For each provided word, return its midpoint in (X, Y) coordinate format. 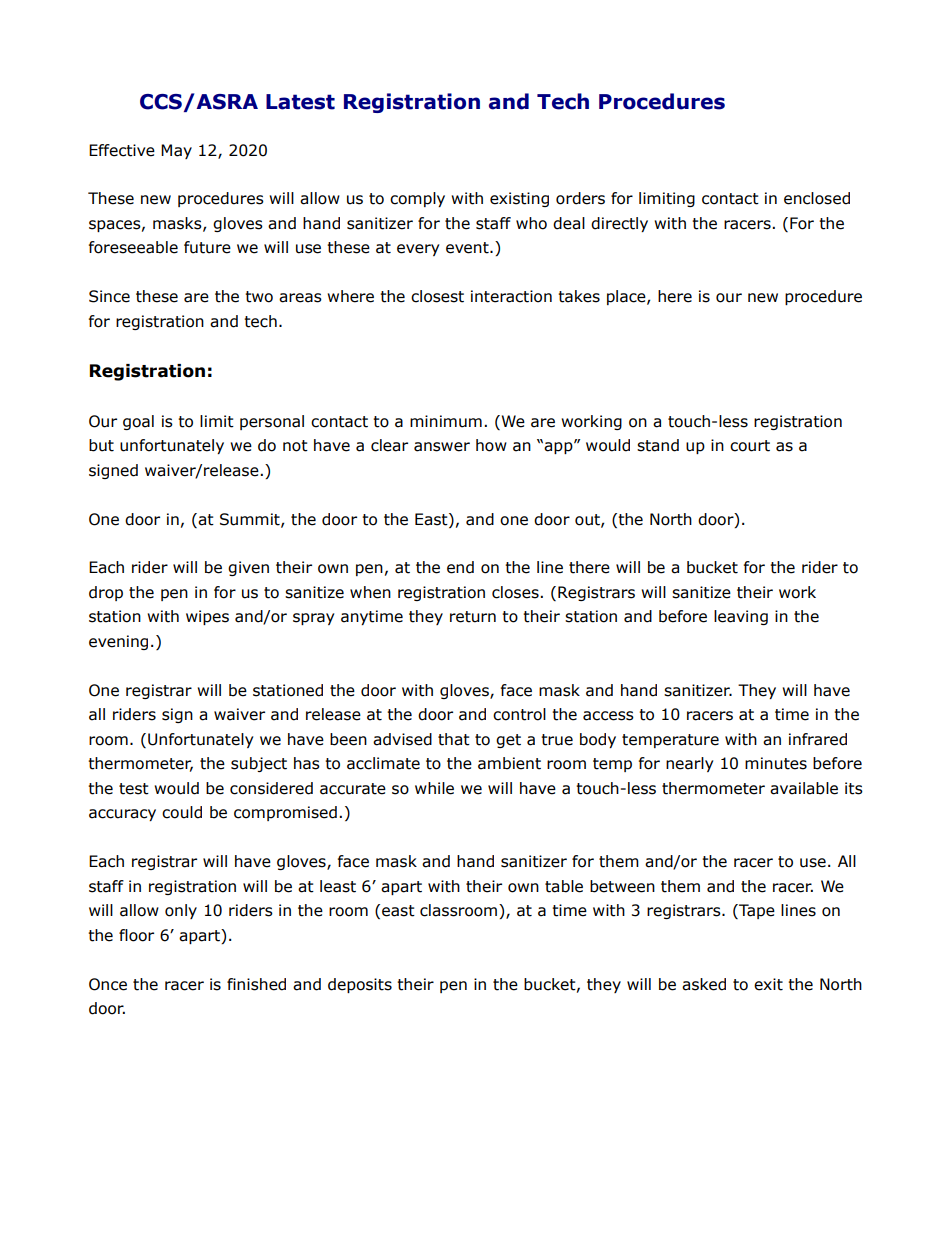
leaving (741, 617)
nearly (689, 764)
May (176, 151)
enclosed (817, 198)
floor (136, 935)
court (750, 446)
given (248, 568)
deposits (360, 985)
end (460, 567)
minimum (446, 421)
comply (417, 199)
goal (138, 422)
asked (704, 984)
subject (259, 764)
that (454, 739)
